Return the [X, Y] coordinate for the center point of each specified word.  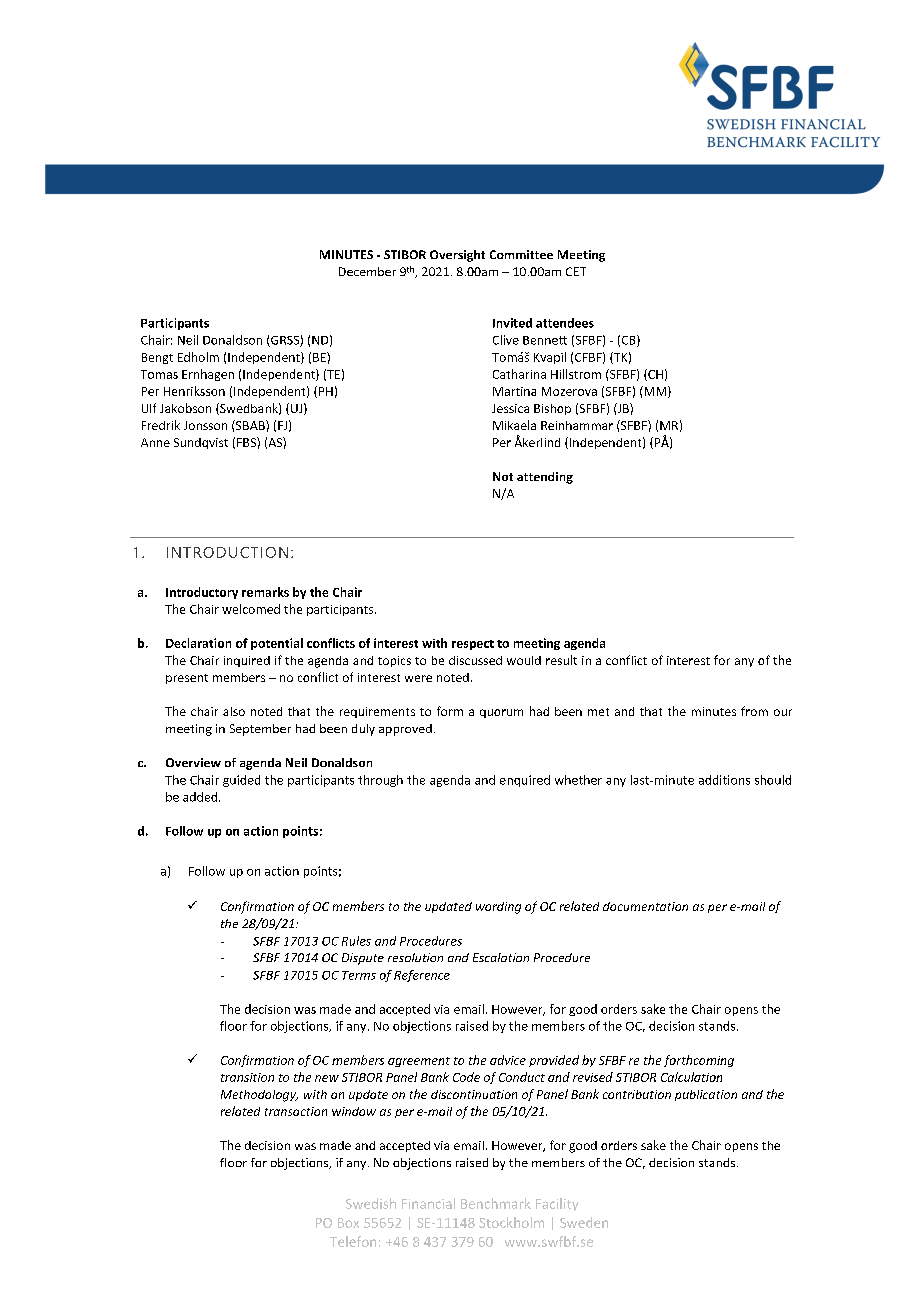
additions [724, 780]
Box [348, 1223]
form [450, 711]
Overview [193, 762]
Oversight [457, 256]
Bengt [157, 358]
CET [576, 271]
